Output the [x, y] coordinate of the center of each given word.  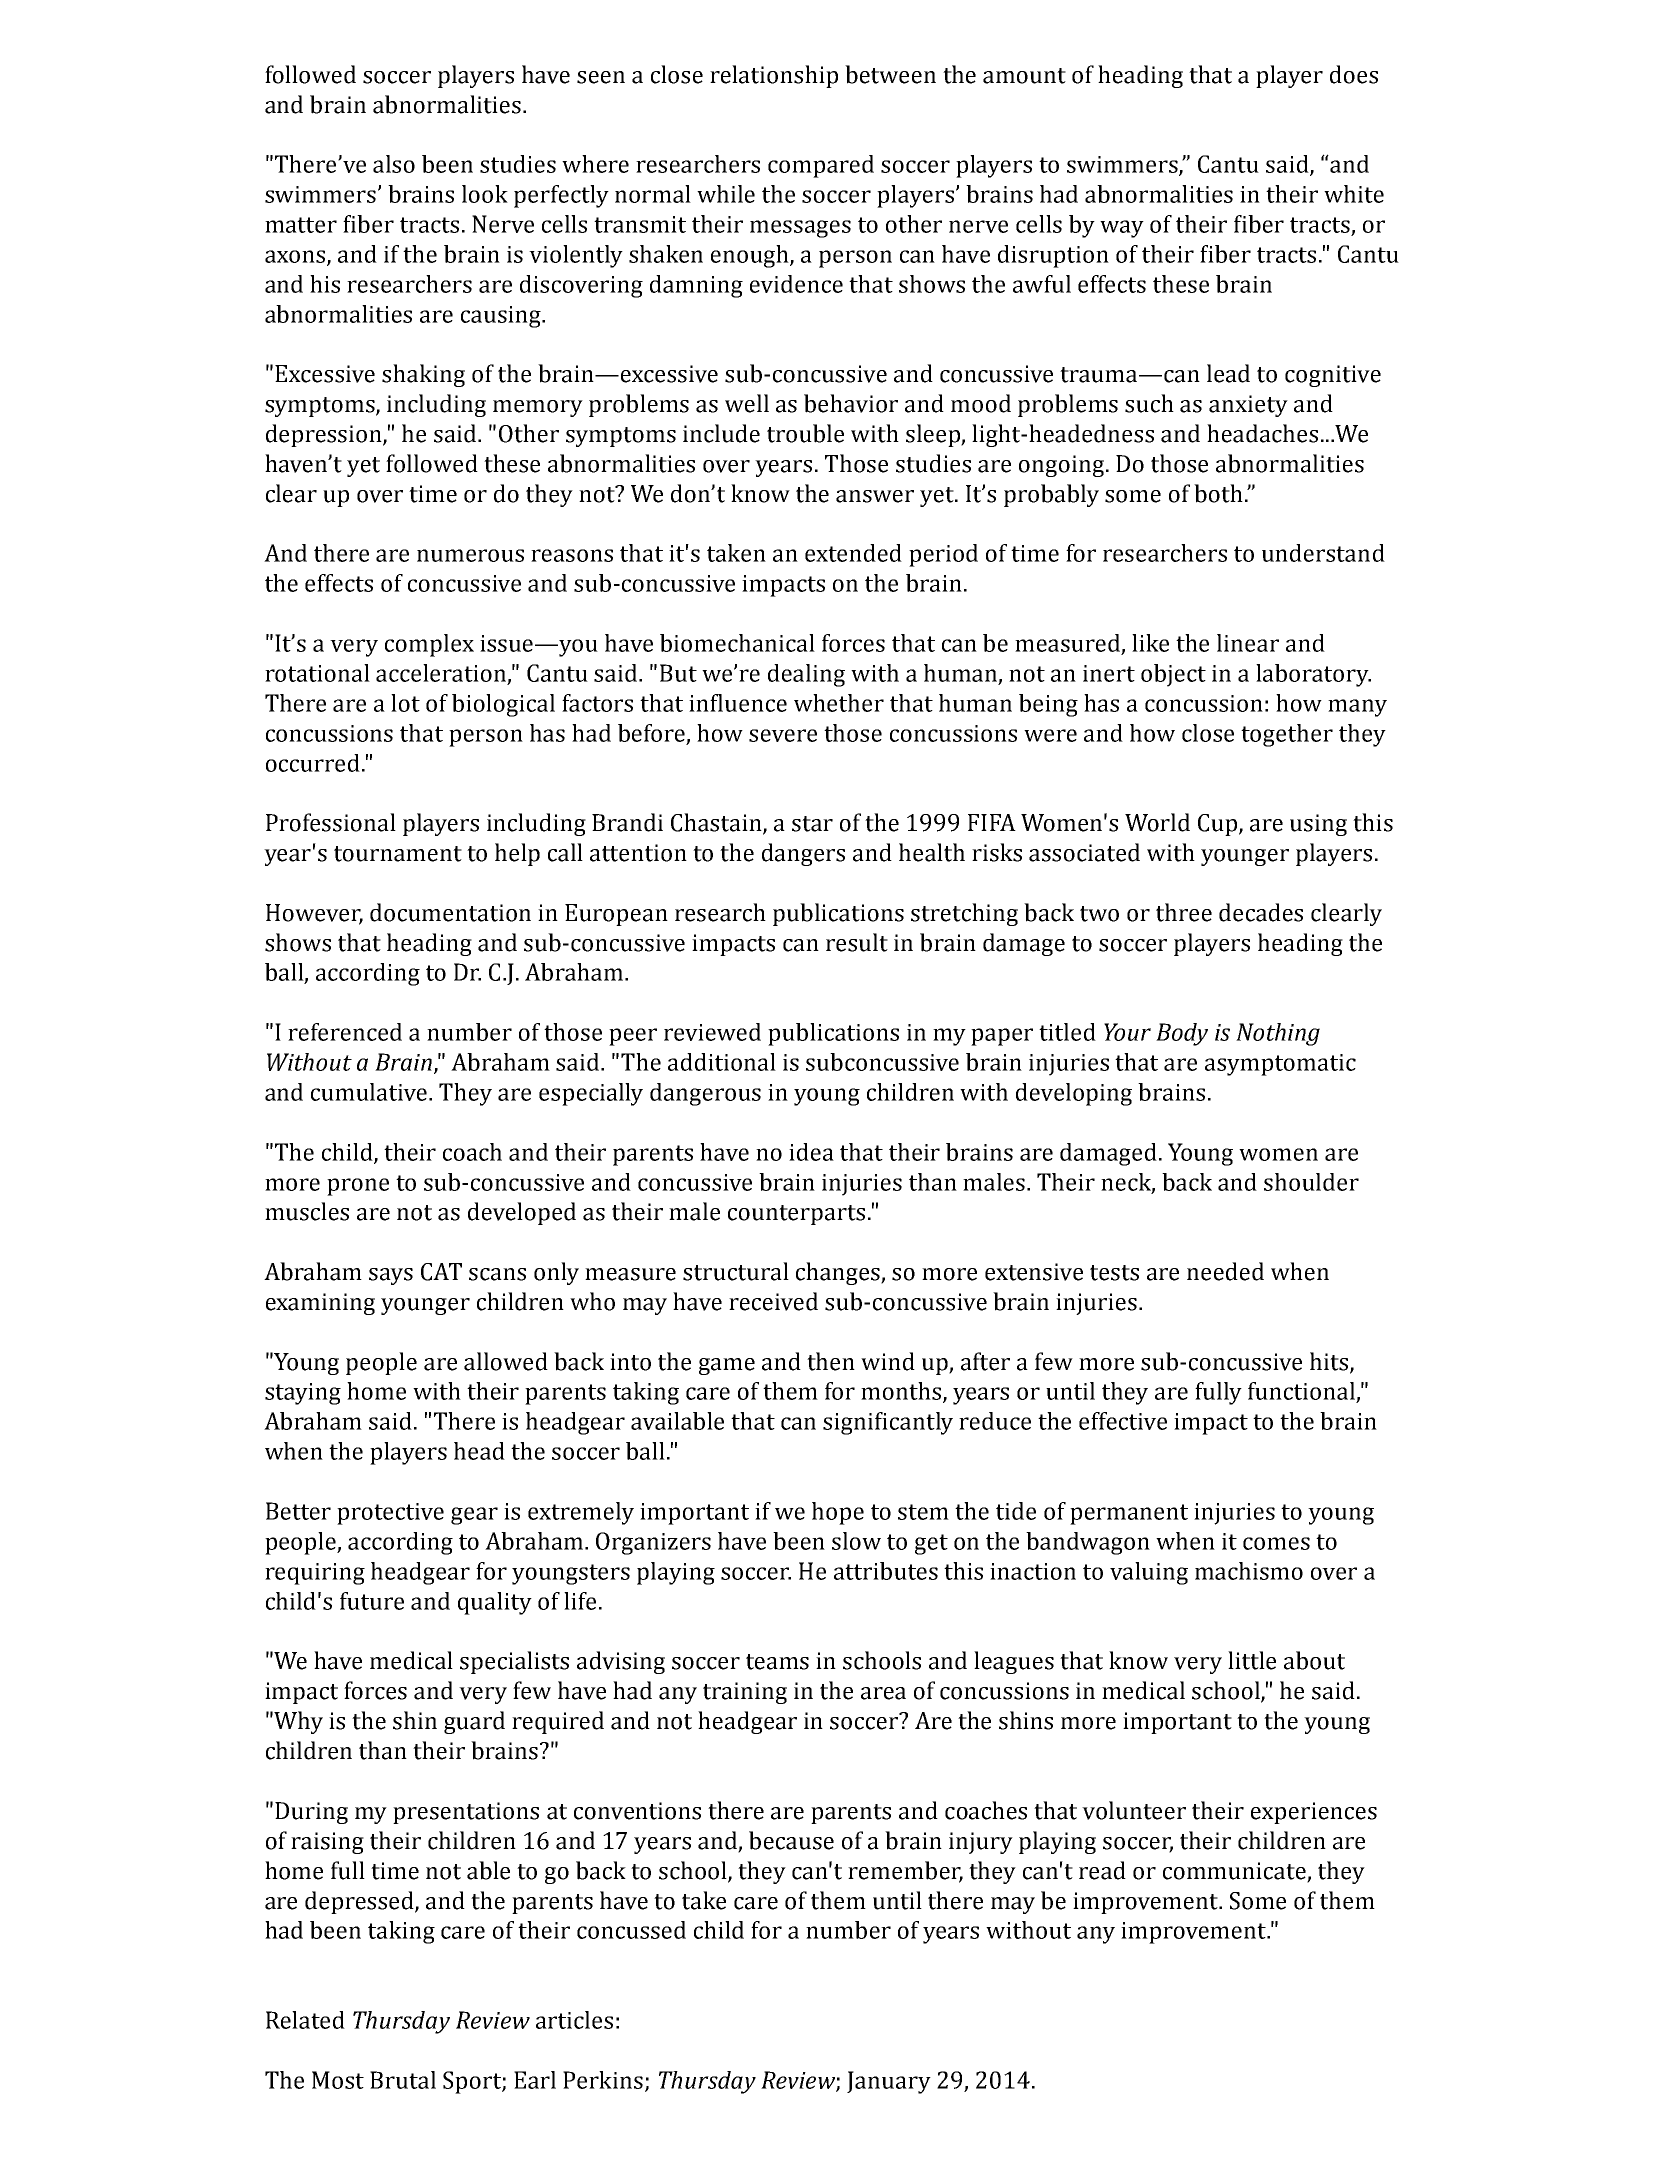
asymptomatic [1280, 1065]
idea [811, 1152]
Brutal [403, 2080]
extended [853, 553]
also [394, 164]
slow [856, 1541]
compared [821, 166]
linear [1248, 643]
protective [390, 1514]
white [1354, 194]
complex [429, 645]
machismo [1249, 1571]
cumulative [370, 1092]
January [889, 2082]
